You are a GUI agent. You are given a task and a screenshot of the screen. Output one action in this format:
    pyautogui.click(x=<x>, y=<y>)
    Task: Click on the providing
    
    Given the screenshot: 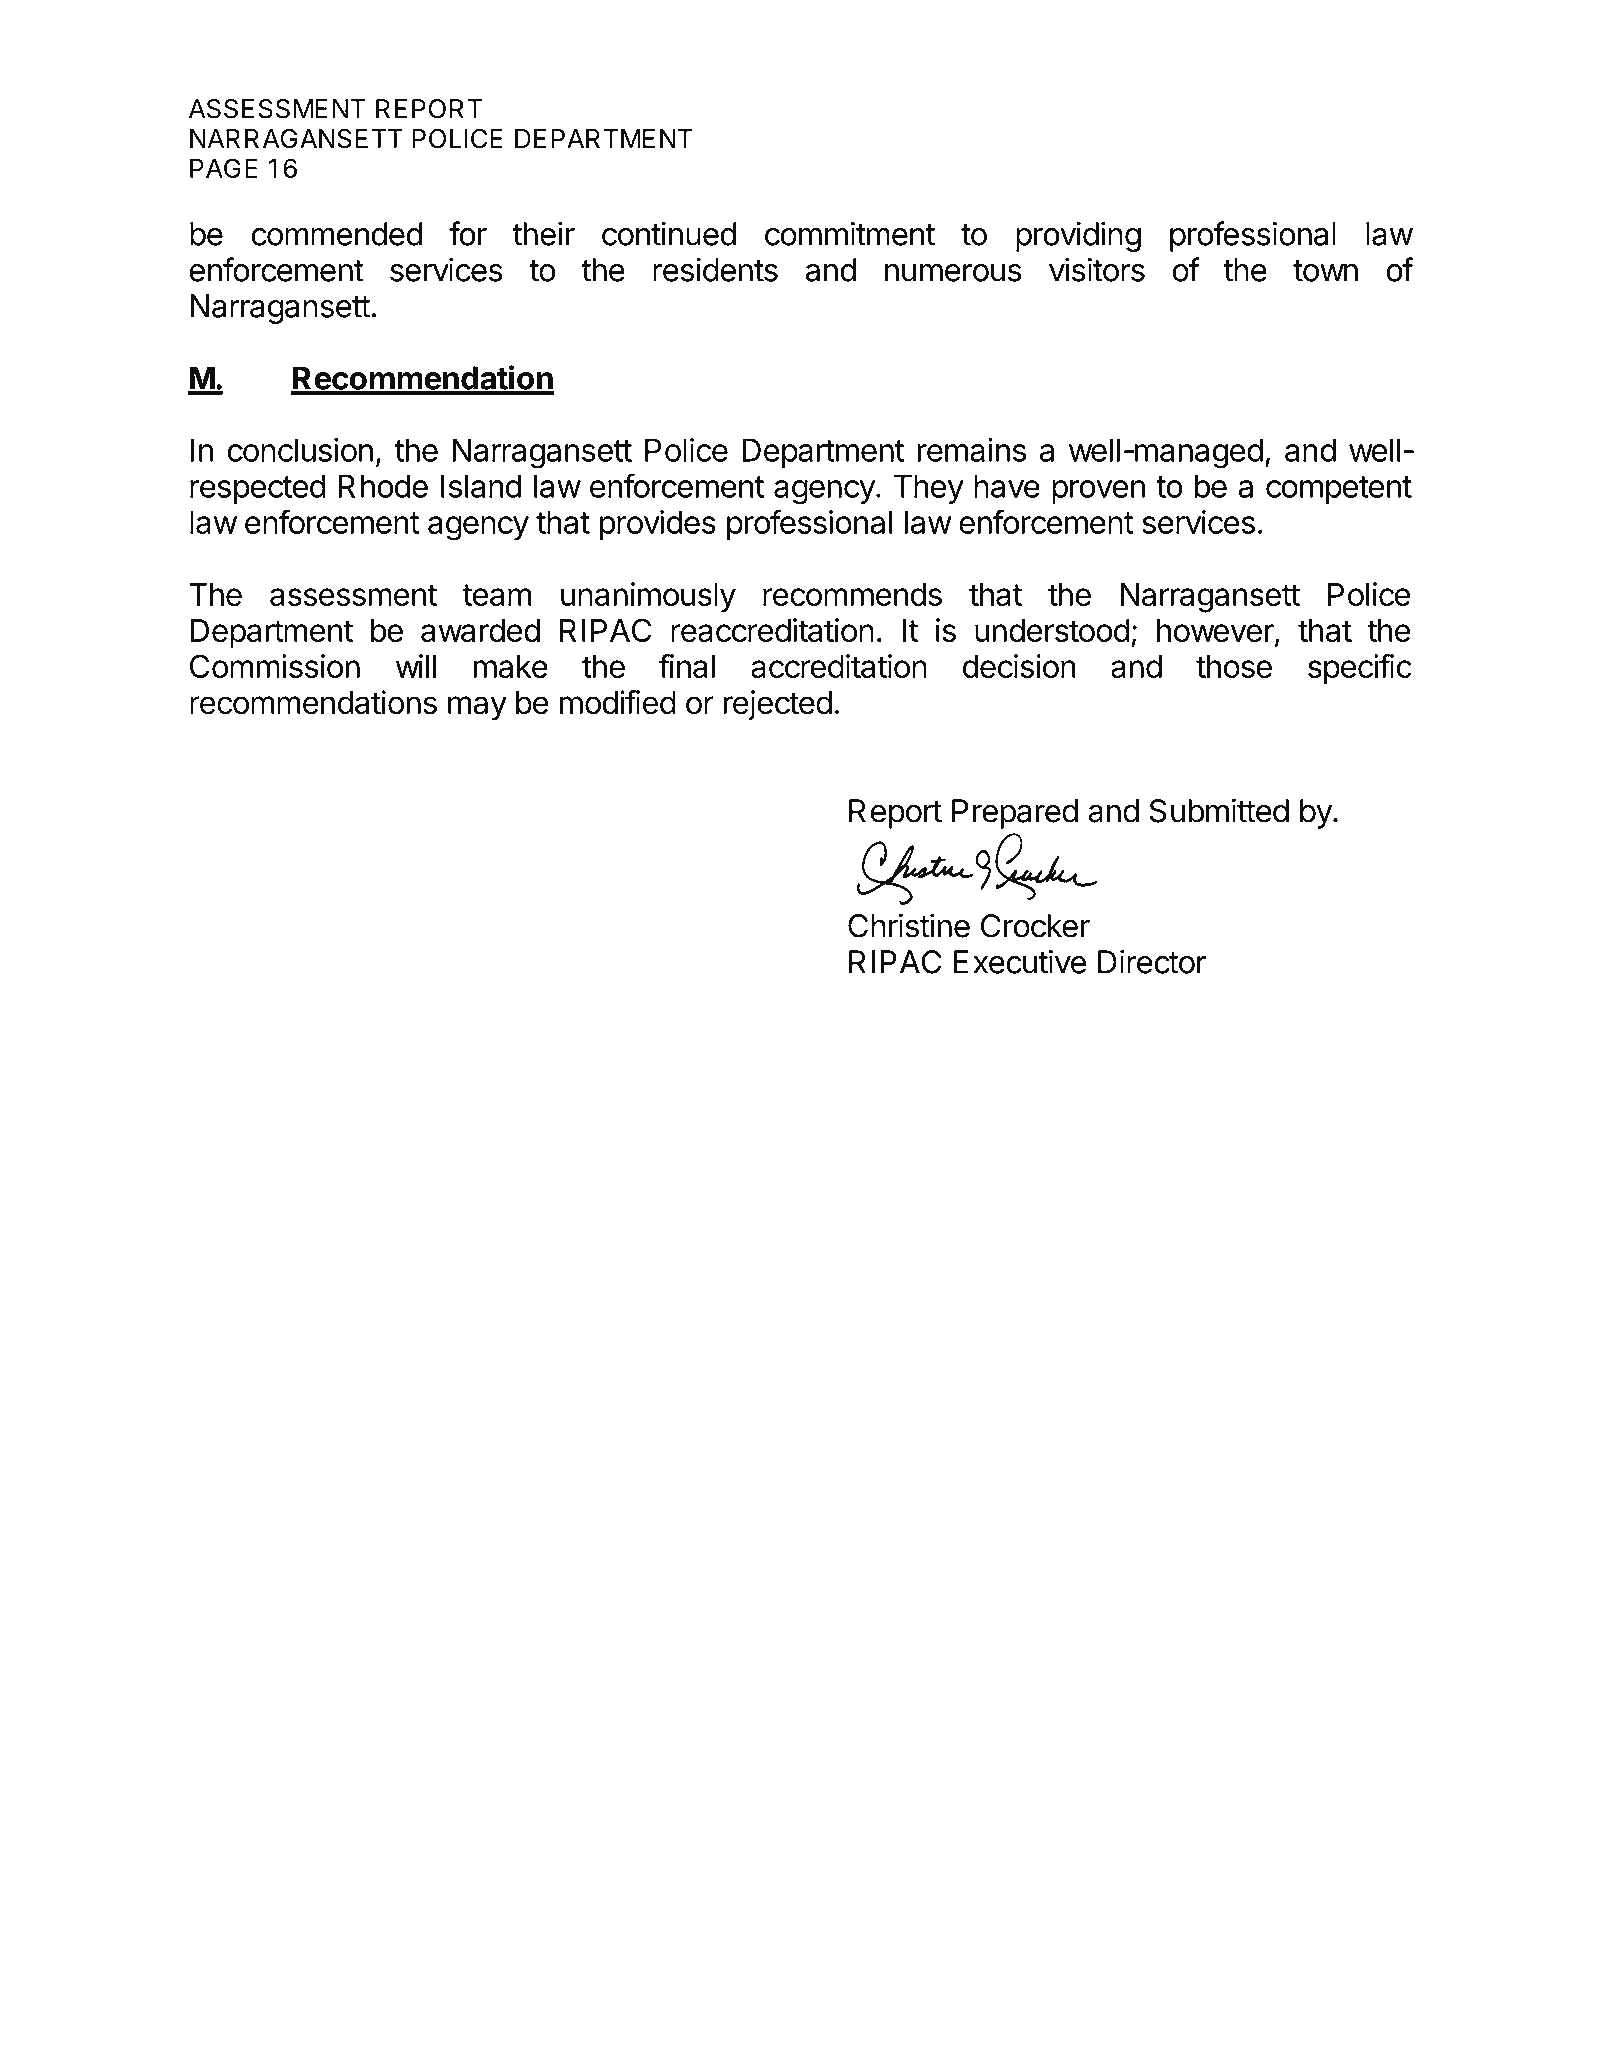 What is the action you would take?
    pyautogui.click(x=1078, y=236)
